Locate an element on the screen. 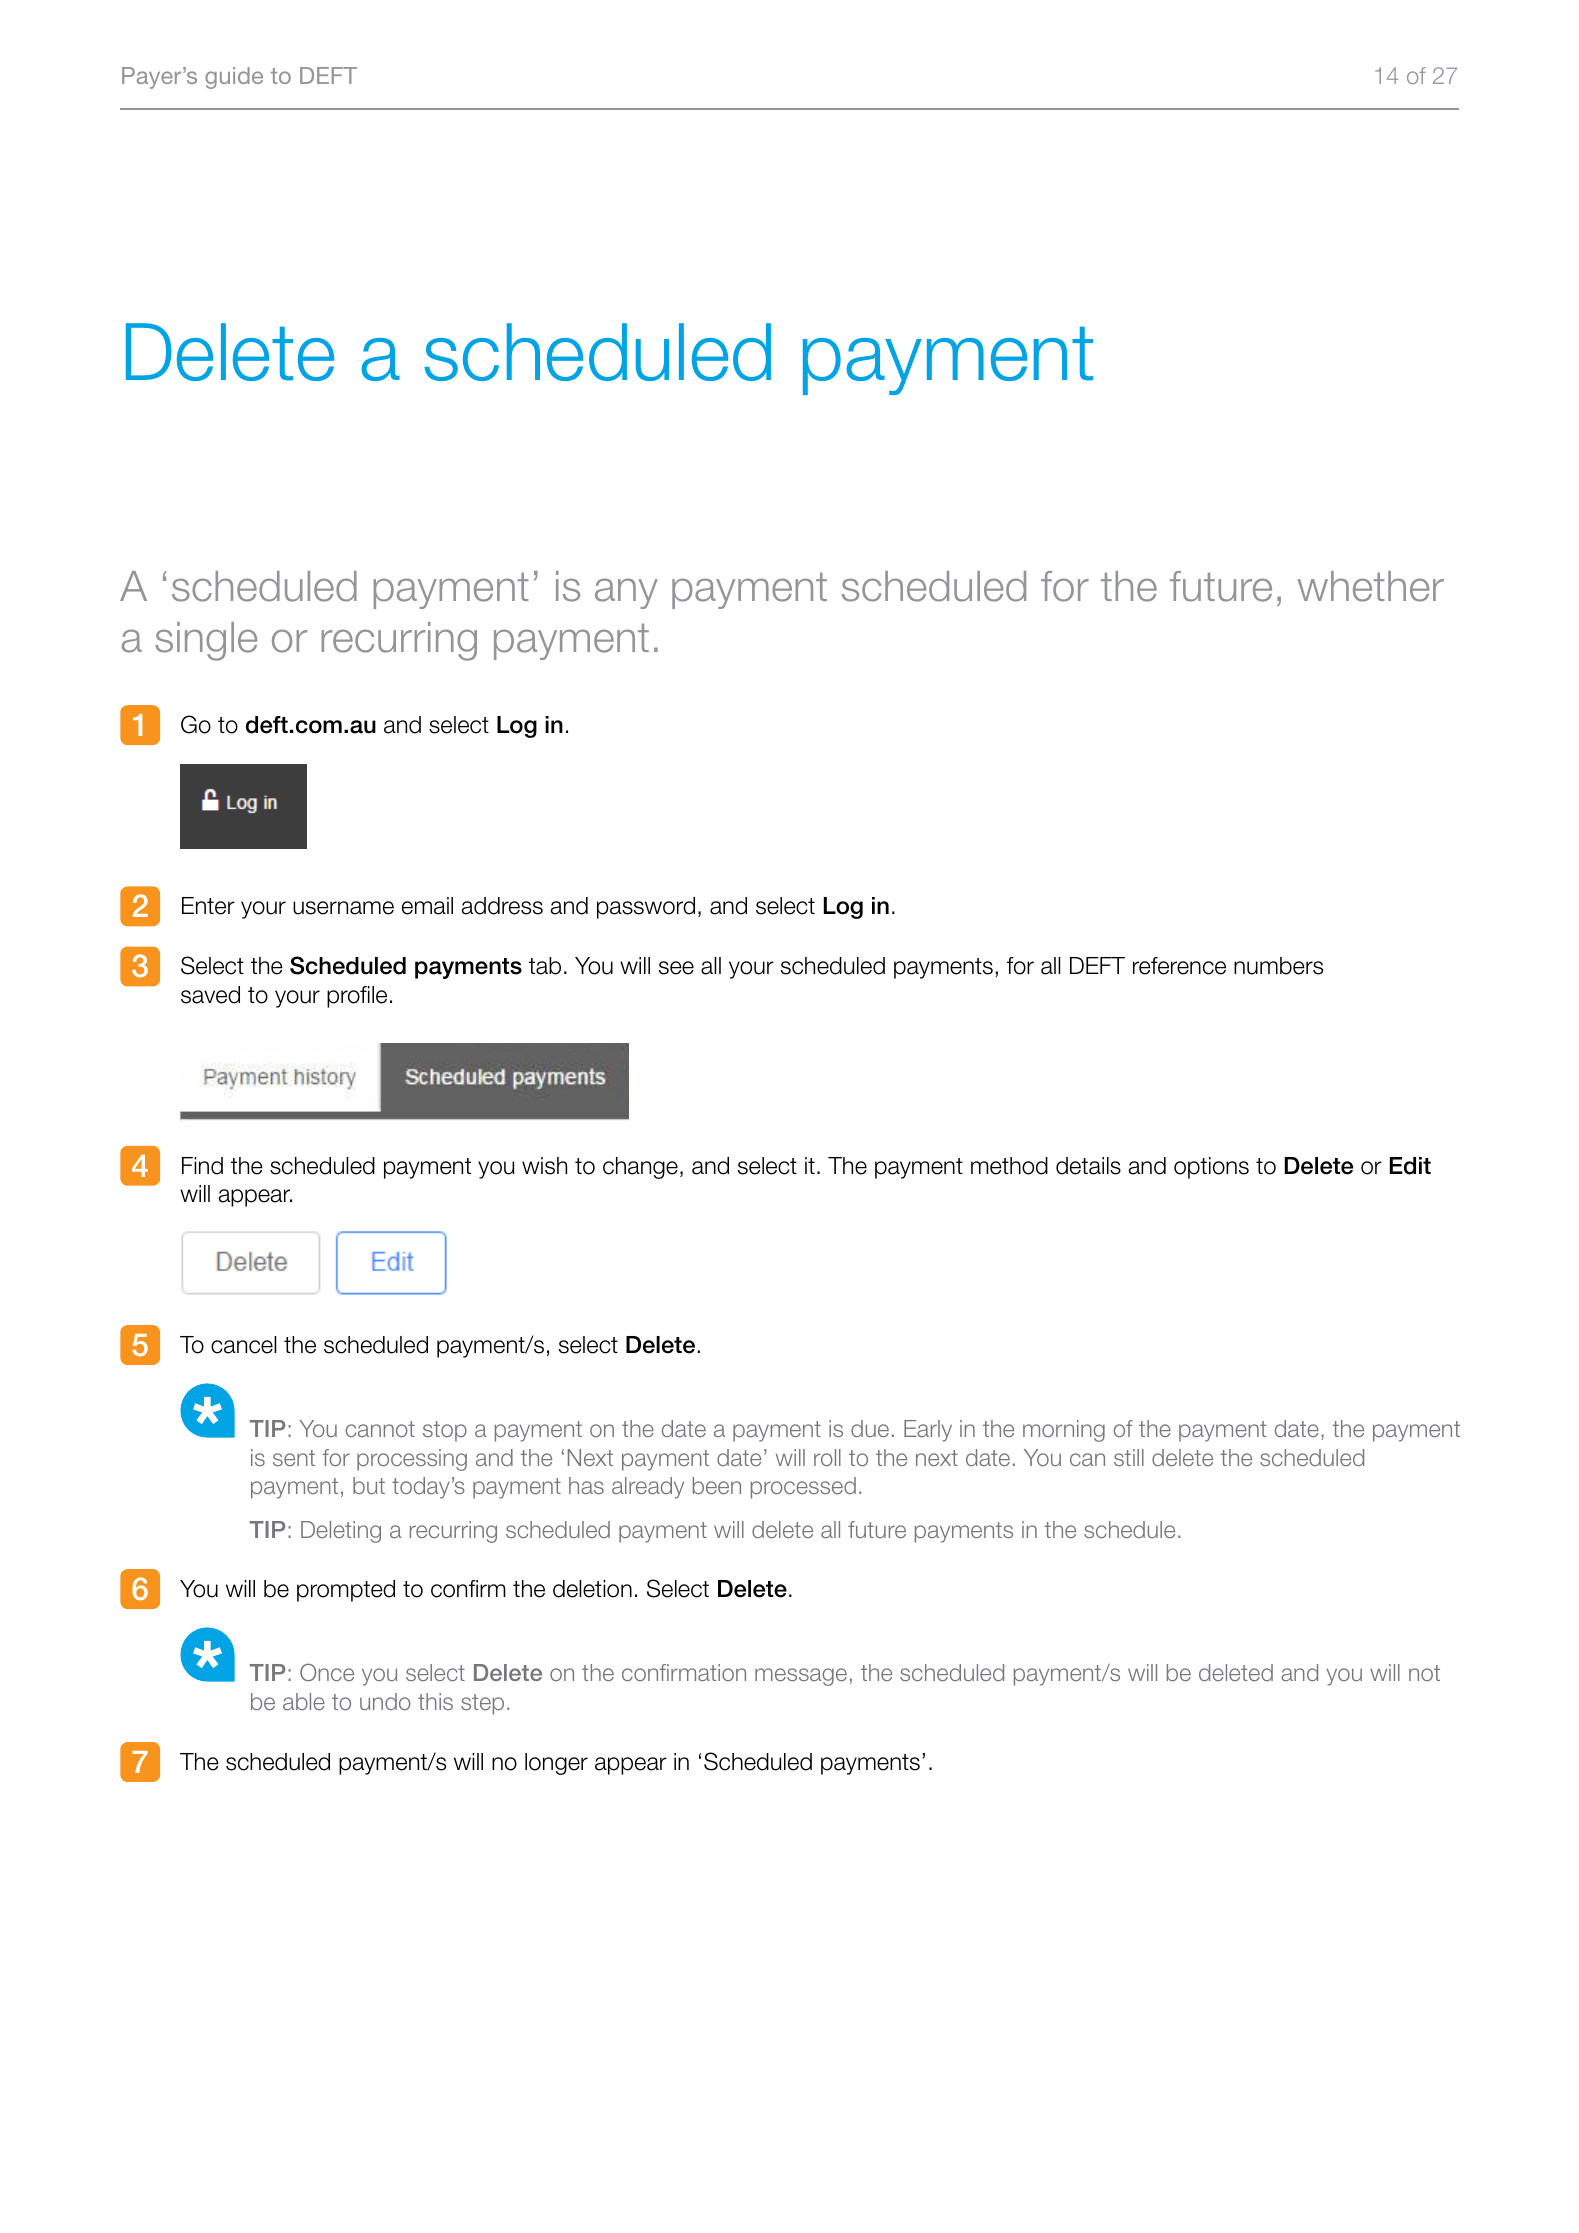 The image size is (1579, 2233). guide is located at coordinates (234, 78).
